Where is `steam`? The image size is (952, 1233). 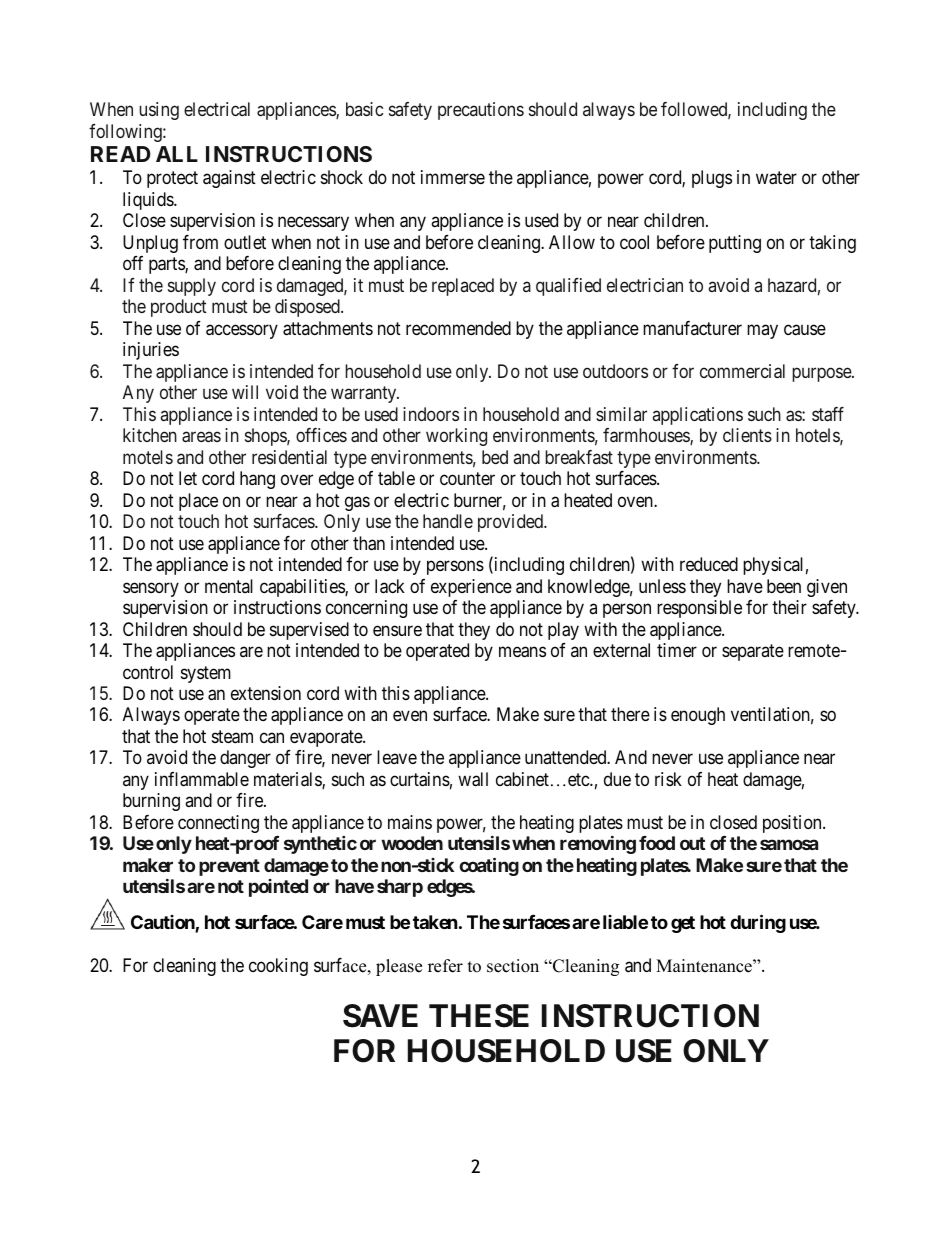 steam is located at coordinates (232, 737).
